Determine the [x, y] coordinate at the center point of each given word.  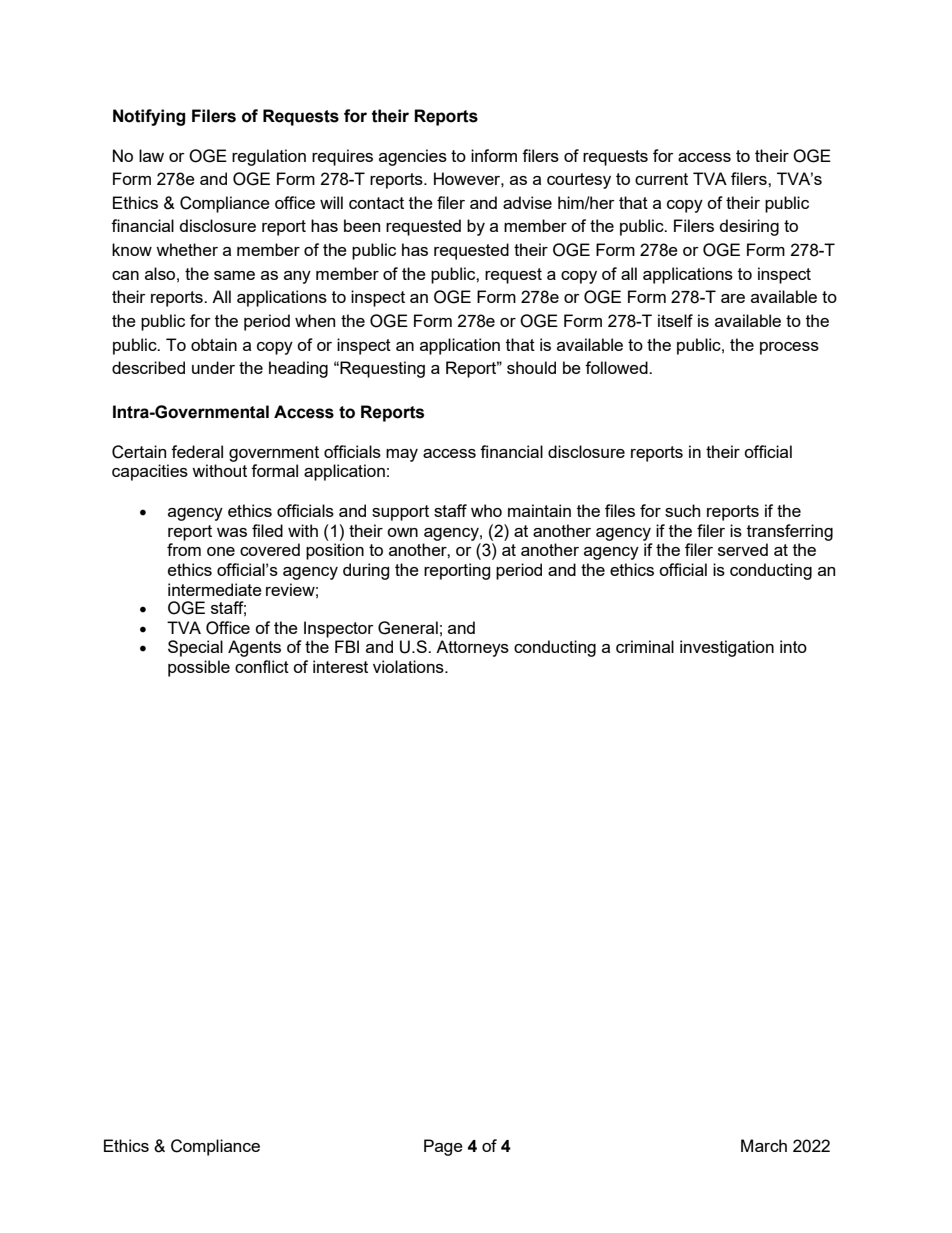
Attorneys [472, 648]
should [531, 367]
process [789, 348]
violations [409, 666]
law [151, 155]
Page [443, 1147]
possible [199, 668]
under [213, 367]
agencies [413, 157]
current [661, 179]
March [764, 1145]
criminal [645, 646]
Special [195, 648]
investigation [727, 648]
